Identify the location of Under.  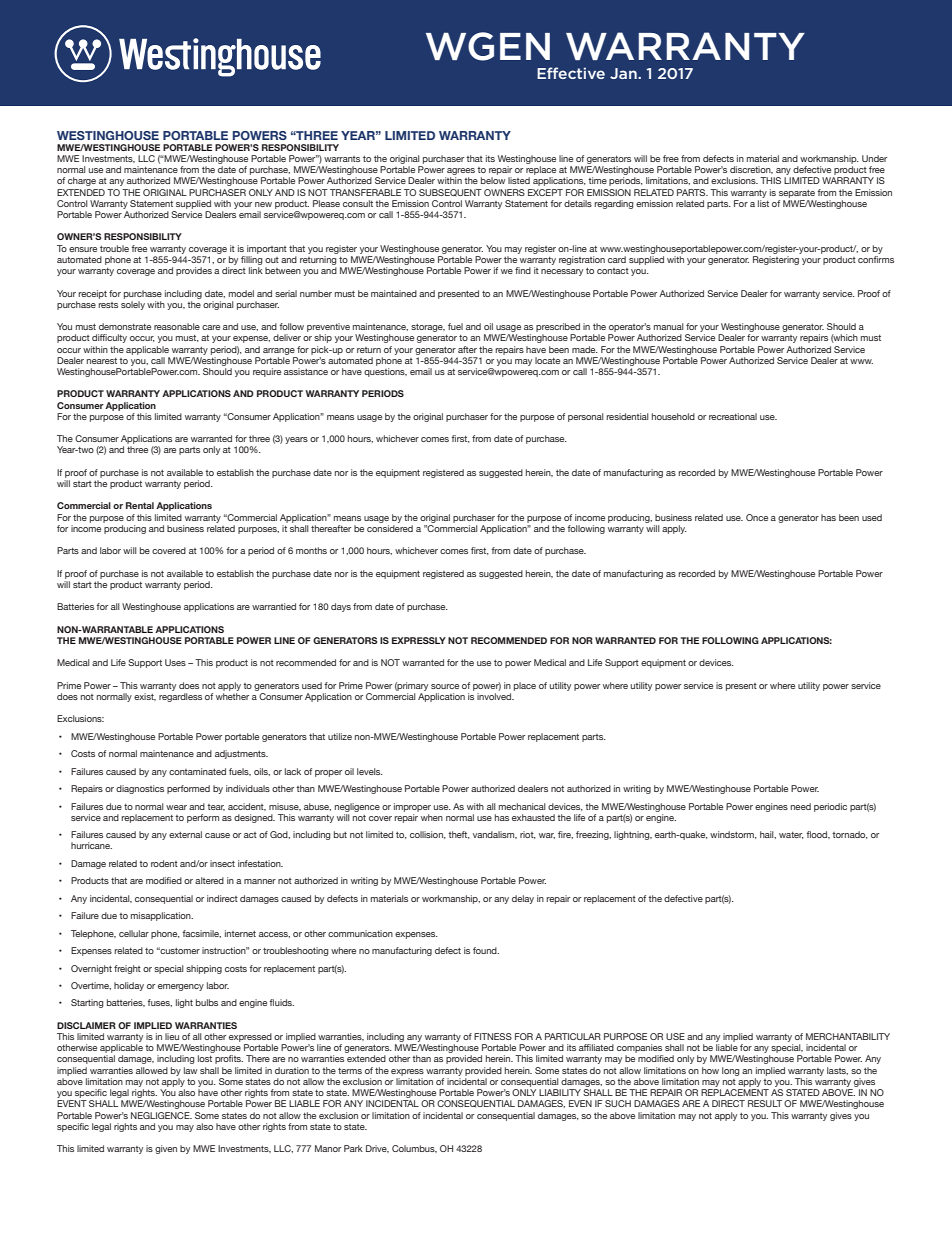
(874, 158).
